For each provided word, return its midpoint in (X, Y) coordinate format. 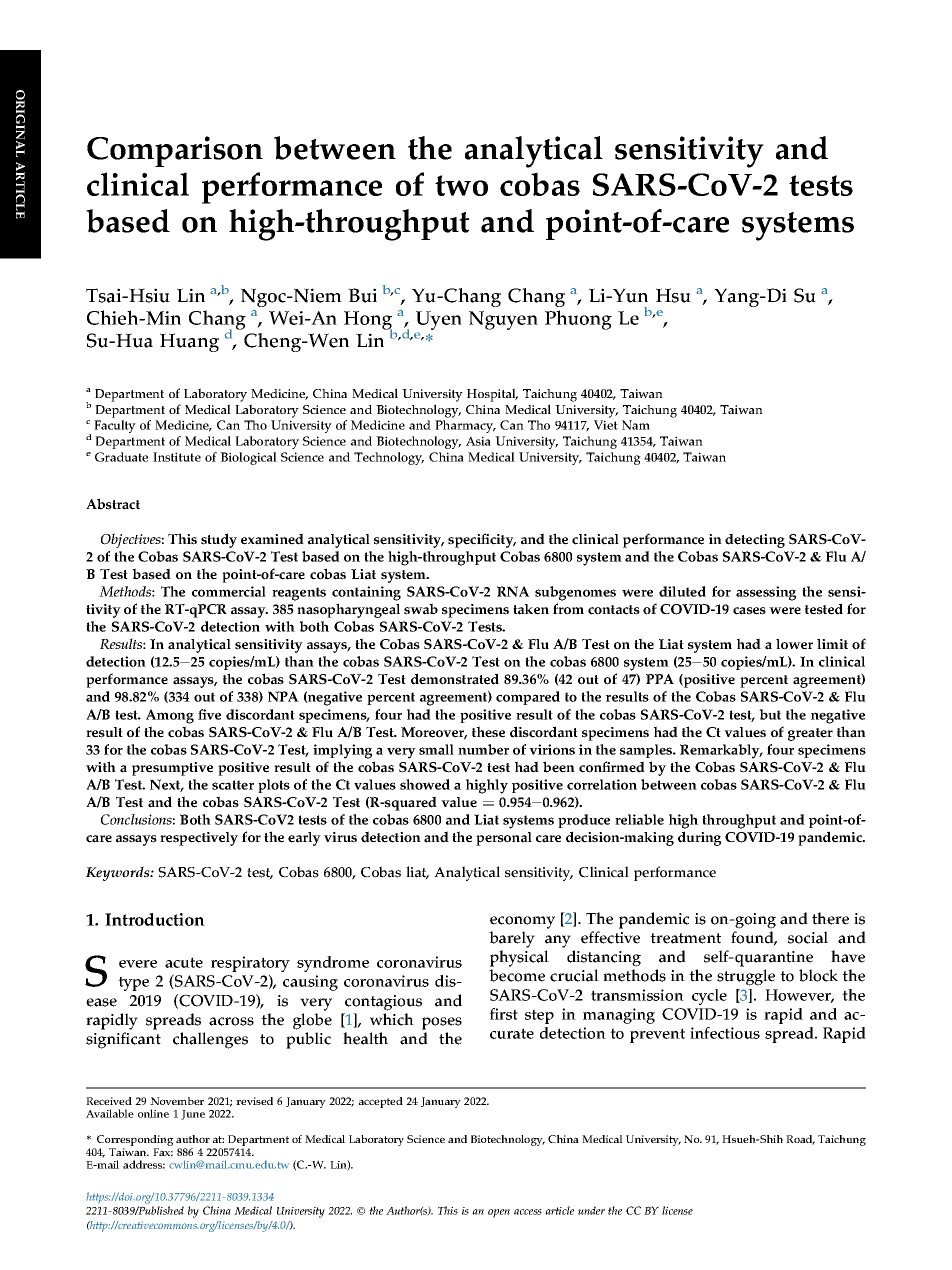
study (219, 540)
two (461, 185)
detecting (755, 540)
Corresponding (134, 1142)
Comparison (175, 151)
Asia (478, 441)
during (699, 838)
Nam (636, 425)
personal (504, 839)
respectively (199, 839)
